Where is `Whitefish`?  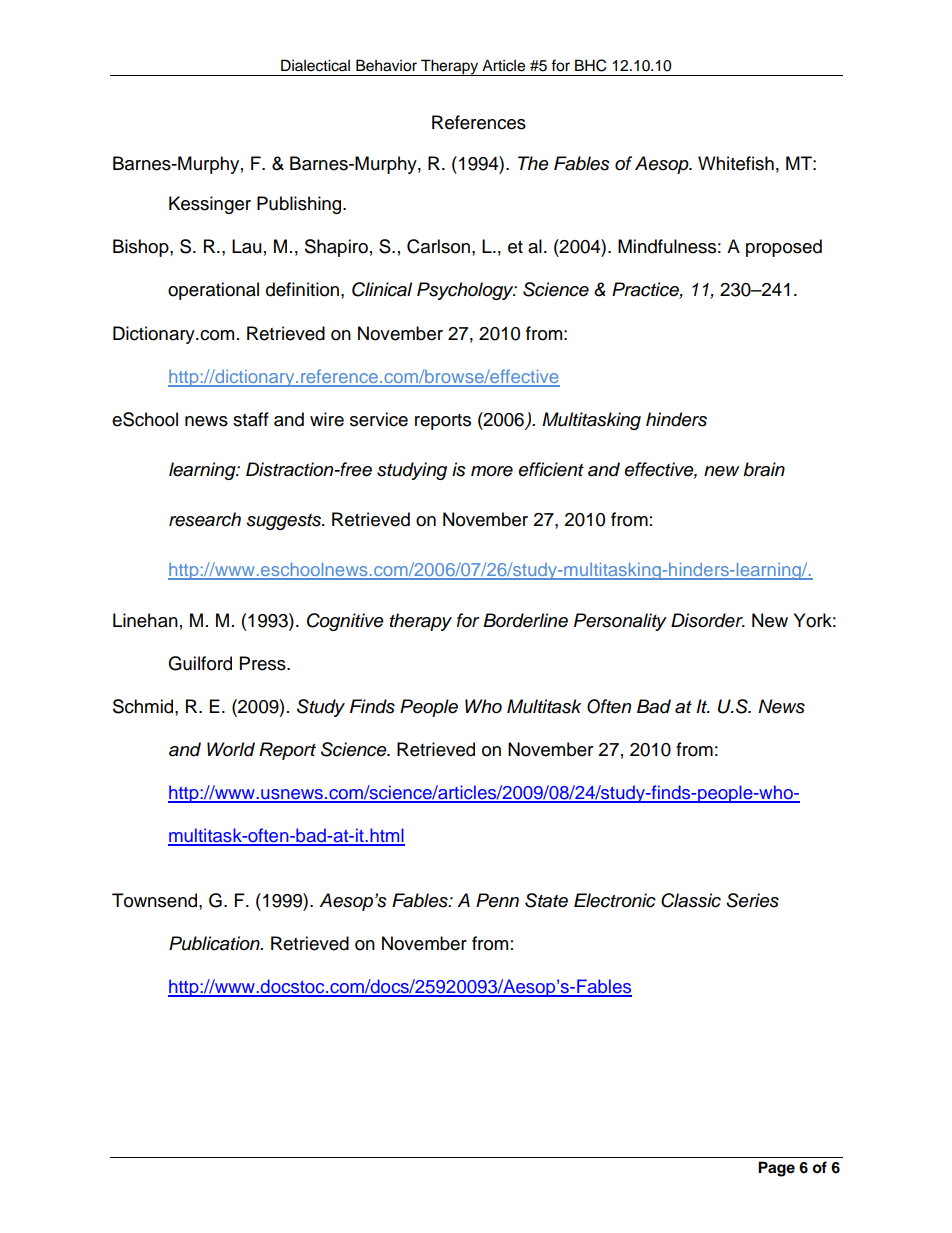 Whitefish is located at coordinates (736, 163).
